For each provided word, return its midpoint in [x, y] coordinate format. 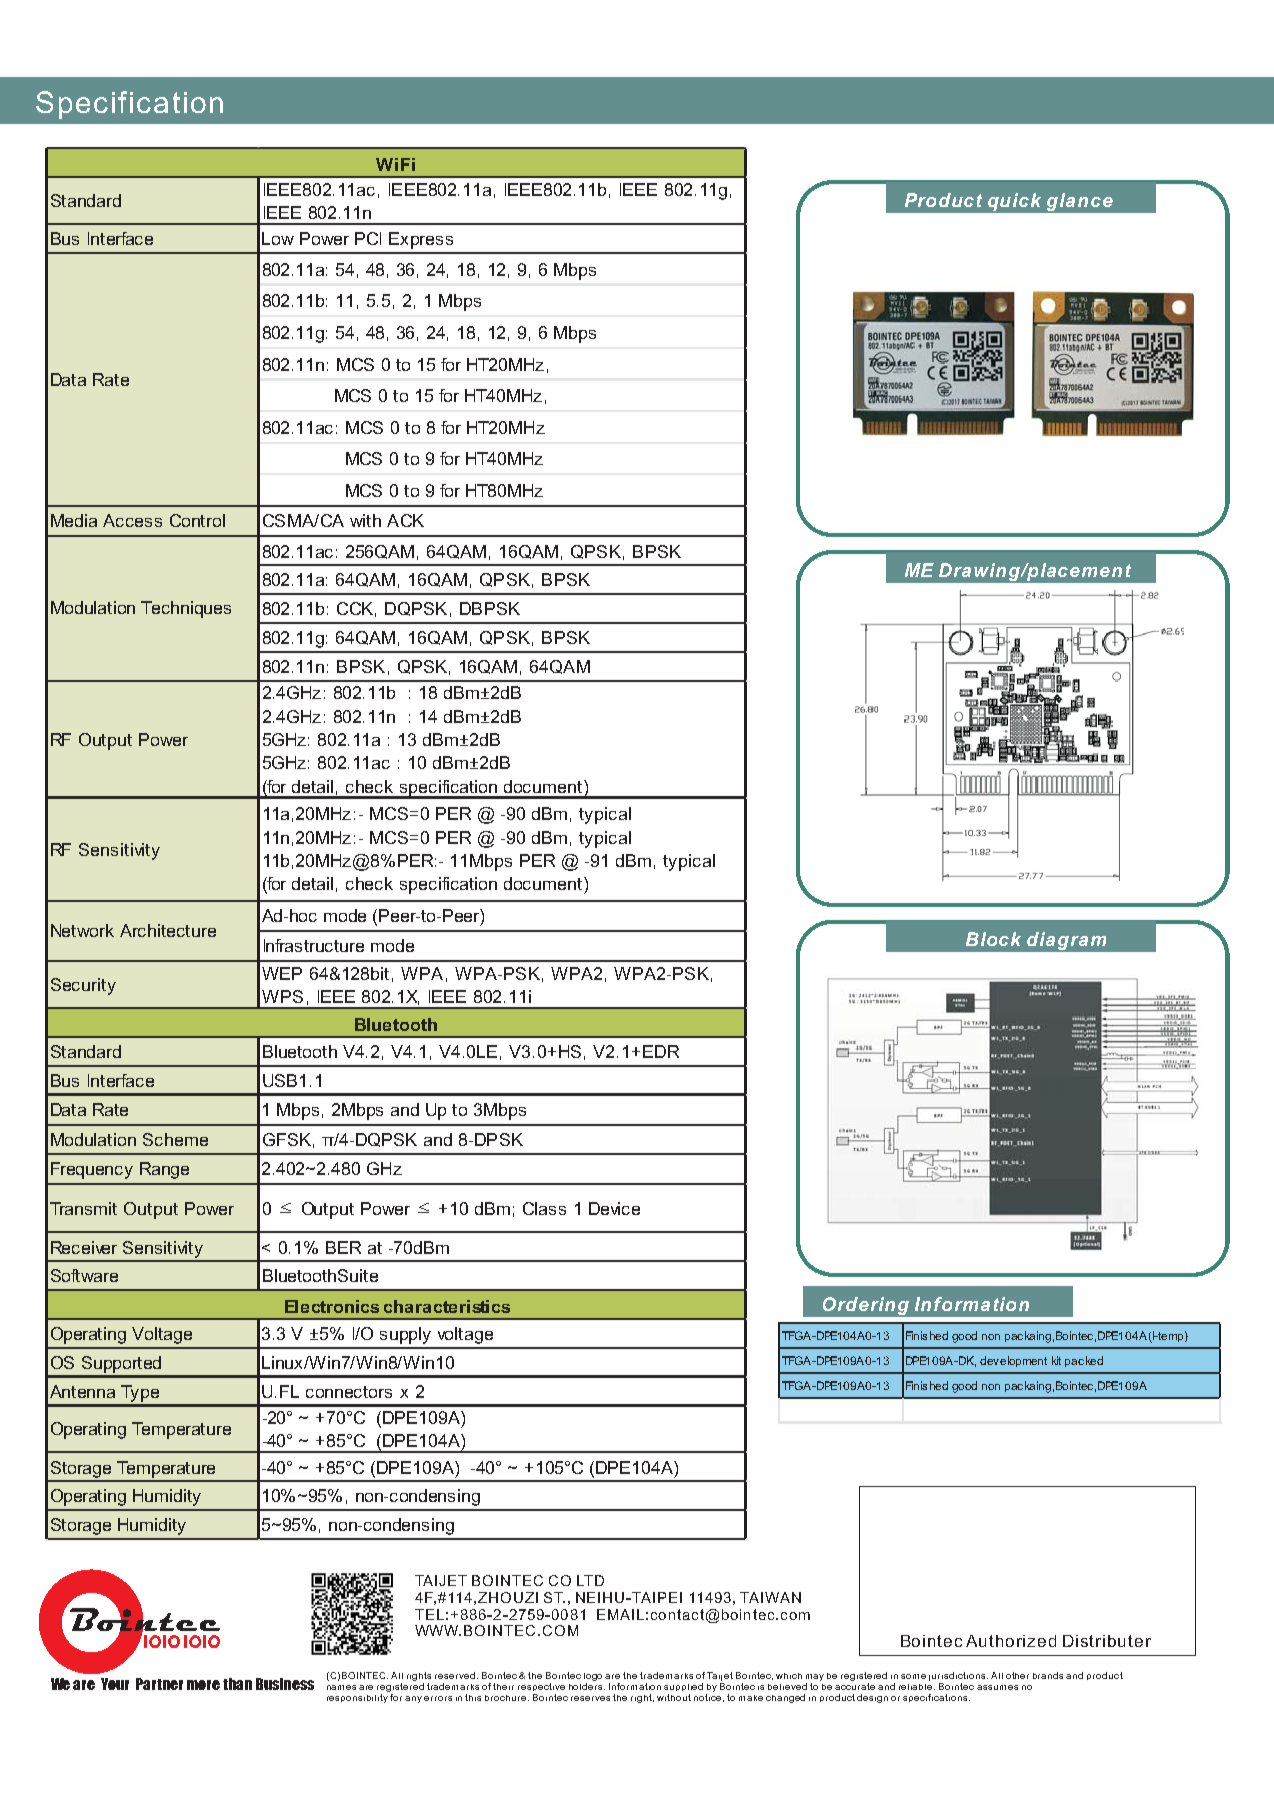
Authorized [1011, 1641]
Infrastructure [314, 945]
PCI [368, 238]
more [203, 1685]
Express [421, 240]
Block [993, 939]
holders [587, 1686]
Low [278, 238]
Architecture [168, 930]
